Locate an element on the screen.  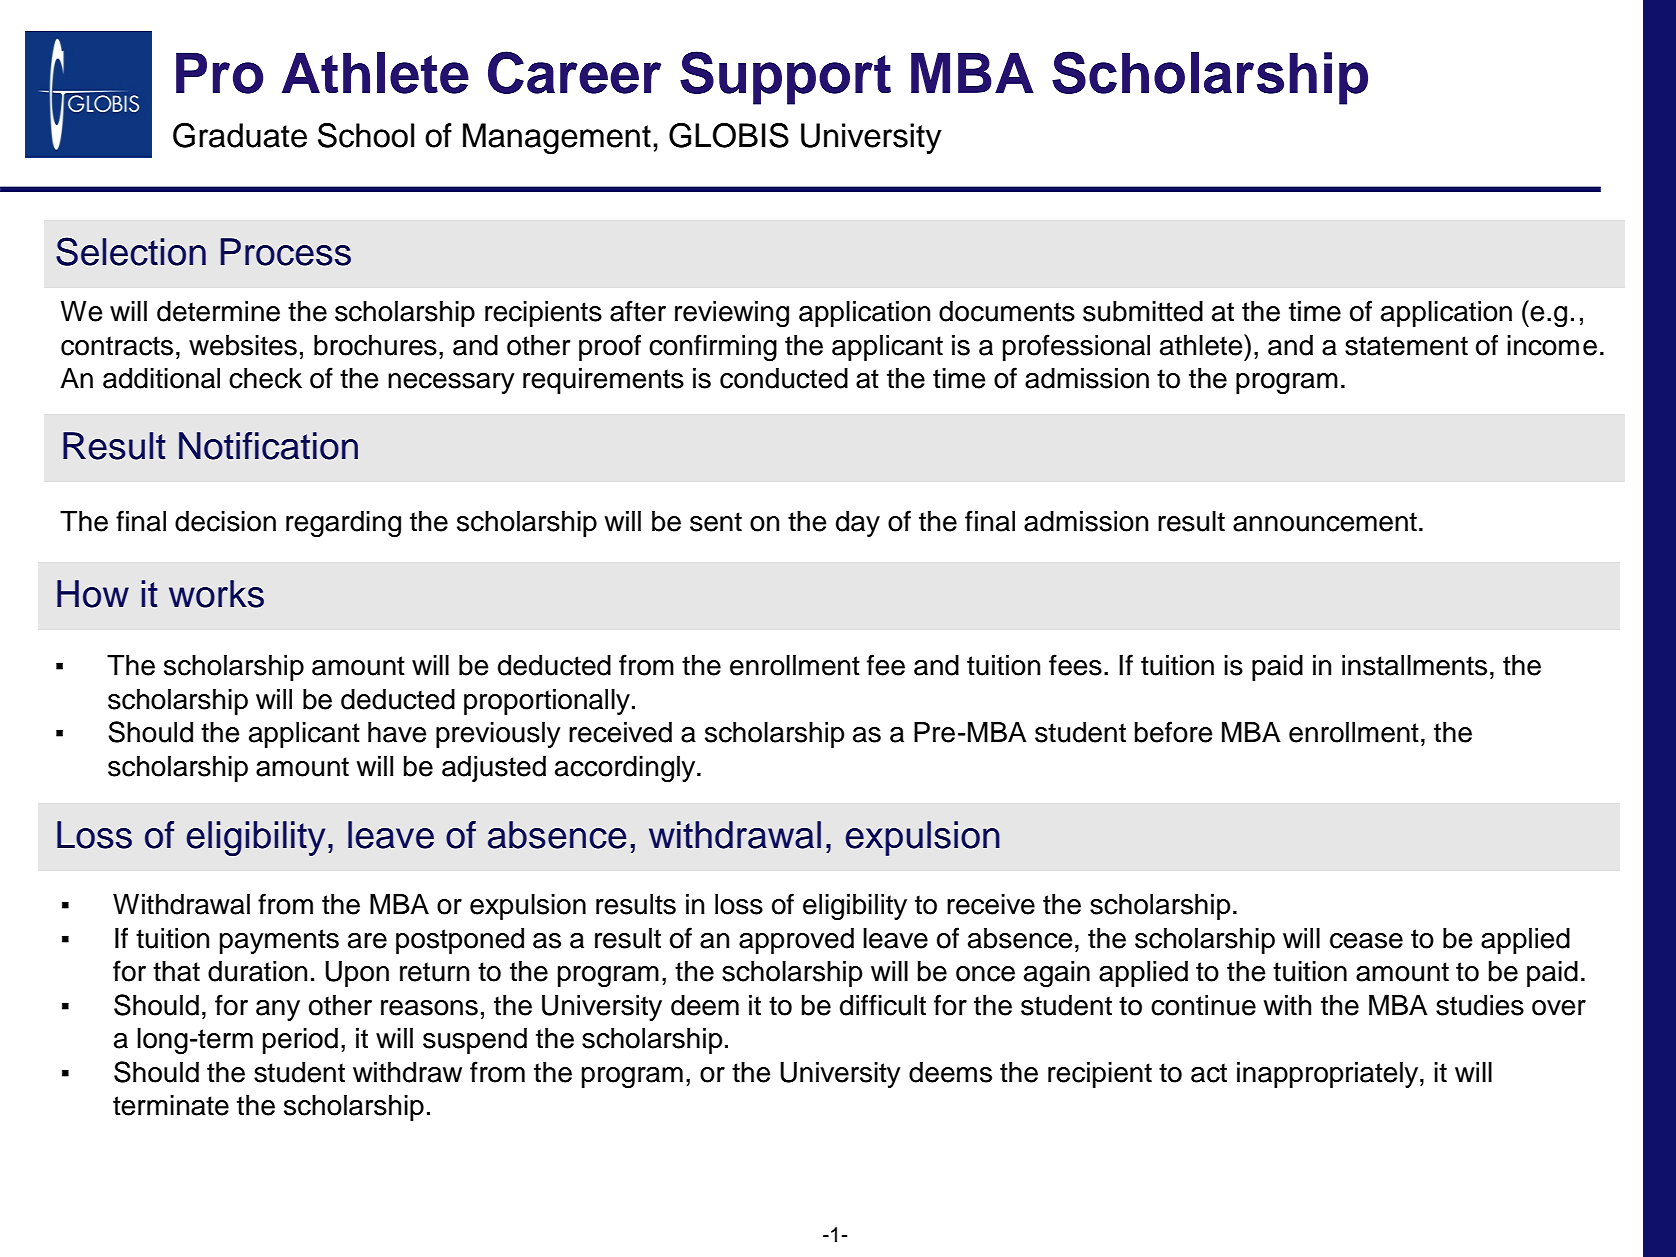
day is located at coordinates (858, 524).
